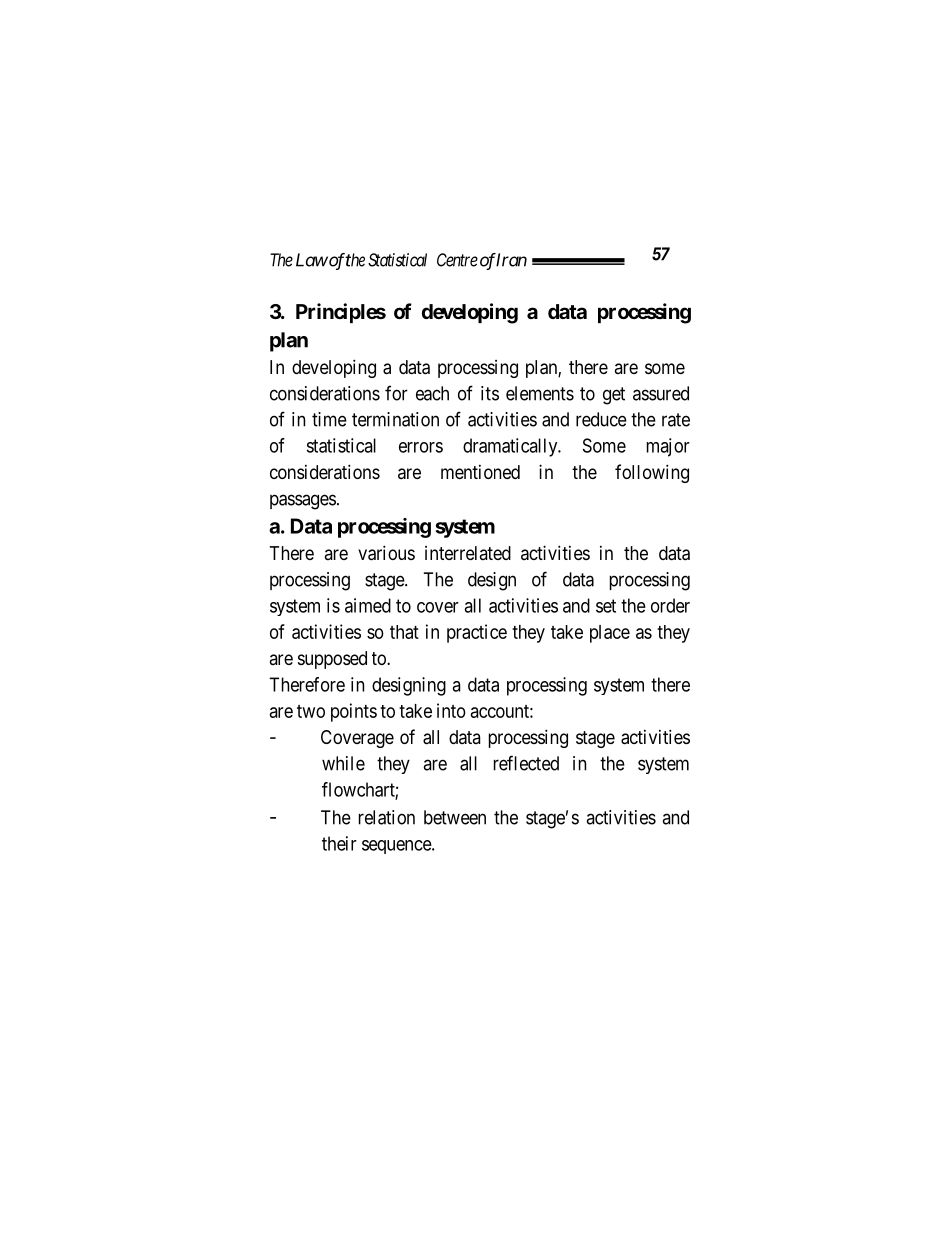 The image size is (952, 1233). I want to click on between, so click(455, 817).
